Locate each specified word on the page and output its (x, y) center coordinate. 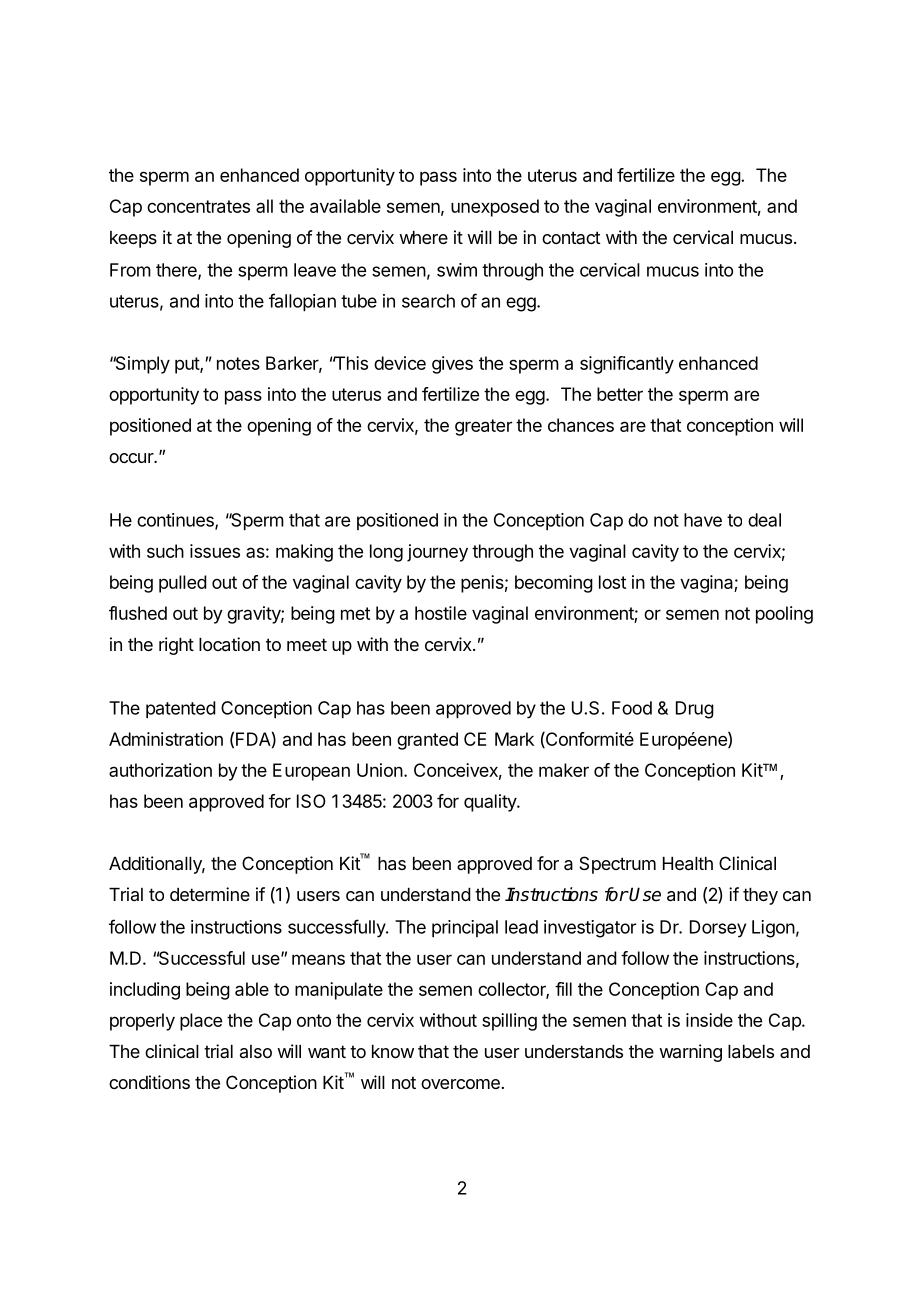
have (703, 520)
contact (571, 237)
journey (437, 553)
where (423, 237)
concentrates (198, 206)
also (256, 1051)
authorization (160, 770)
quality (491, 803)
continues (176, 521)
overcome (460, 1084)
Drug (695, 710)
